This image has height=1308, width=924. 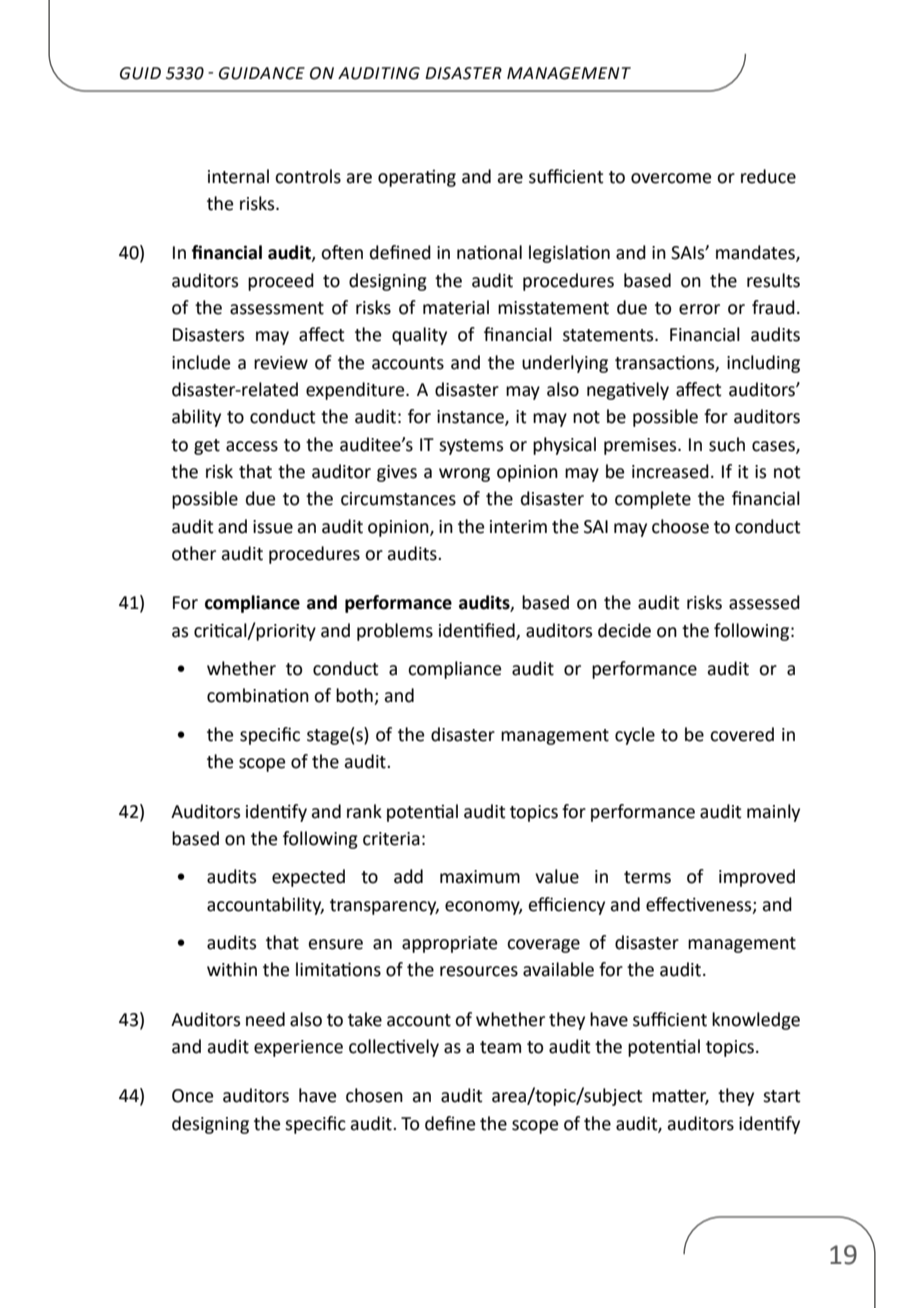 I want to click on access, so click(x=252, y=446).
